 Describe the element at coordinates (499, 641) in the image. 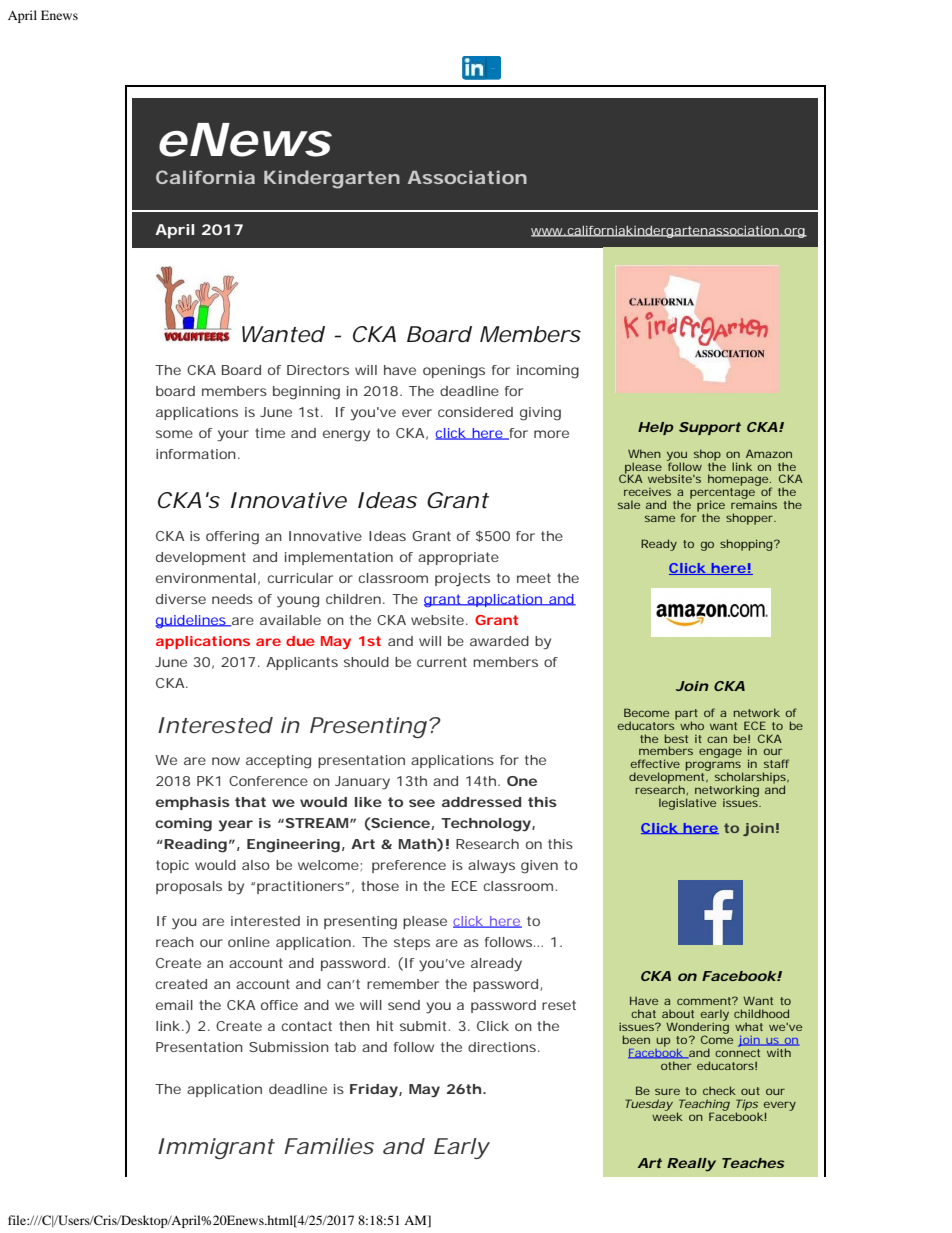

I see `awarded` at that location.
